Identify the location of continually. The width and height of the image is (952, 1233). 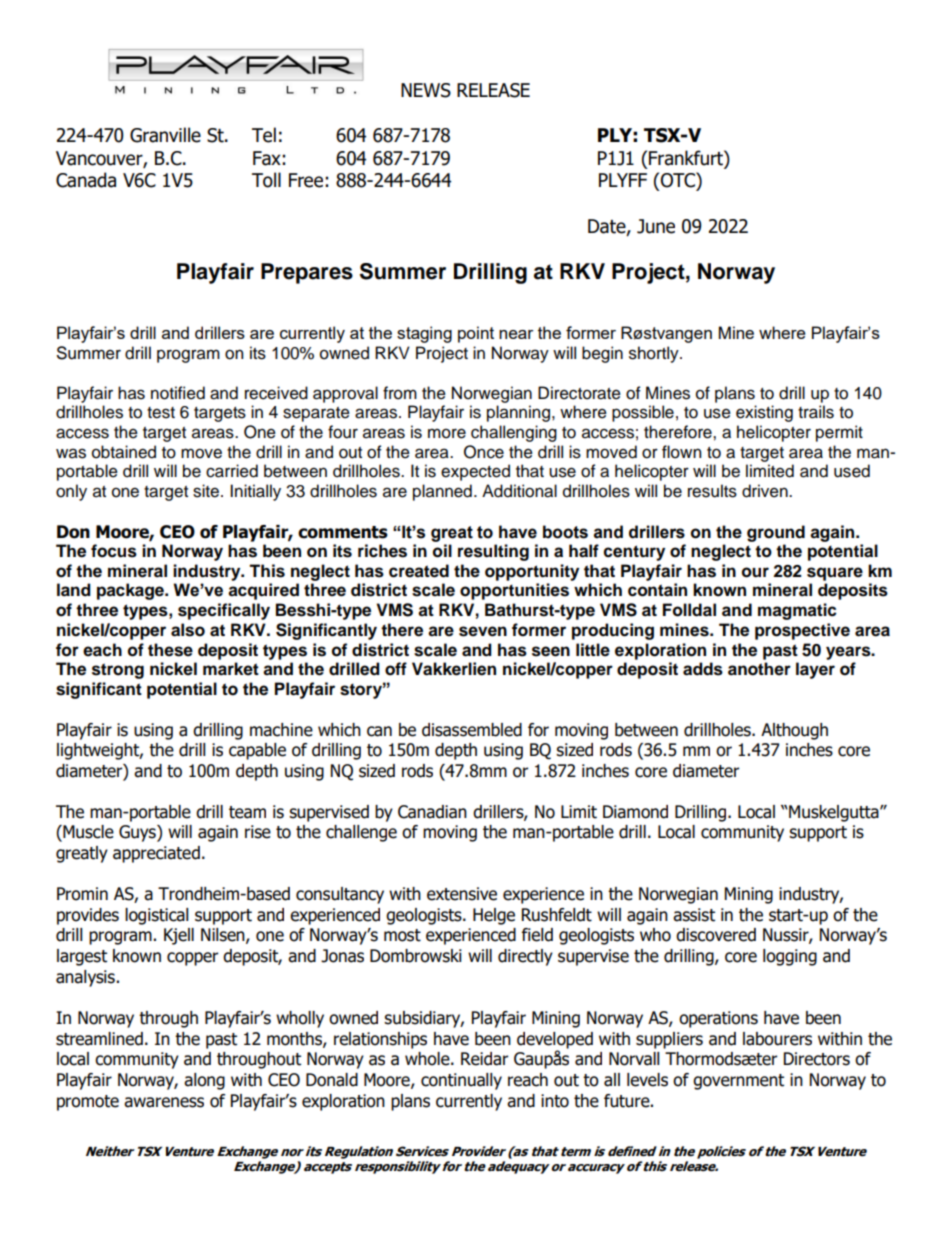
(461, 1081).
